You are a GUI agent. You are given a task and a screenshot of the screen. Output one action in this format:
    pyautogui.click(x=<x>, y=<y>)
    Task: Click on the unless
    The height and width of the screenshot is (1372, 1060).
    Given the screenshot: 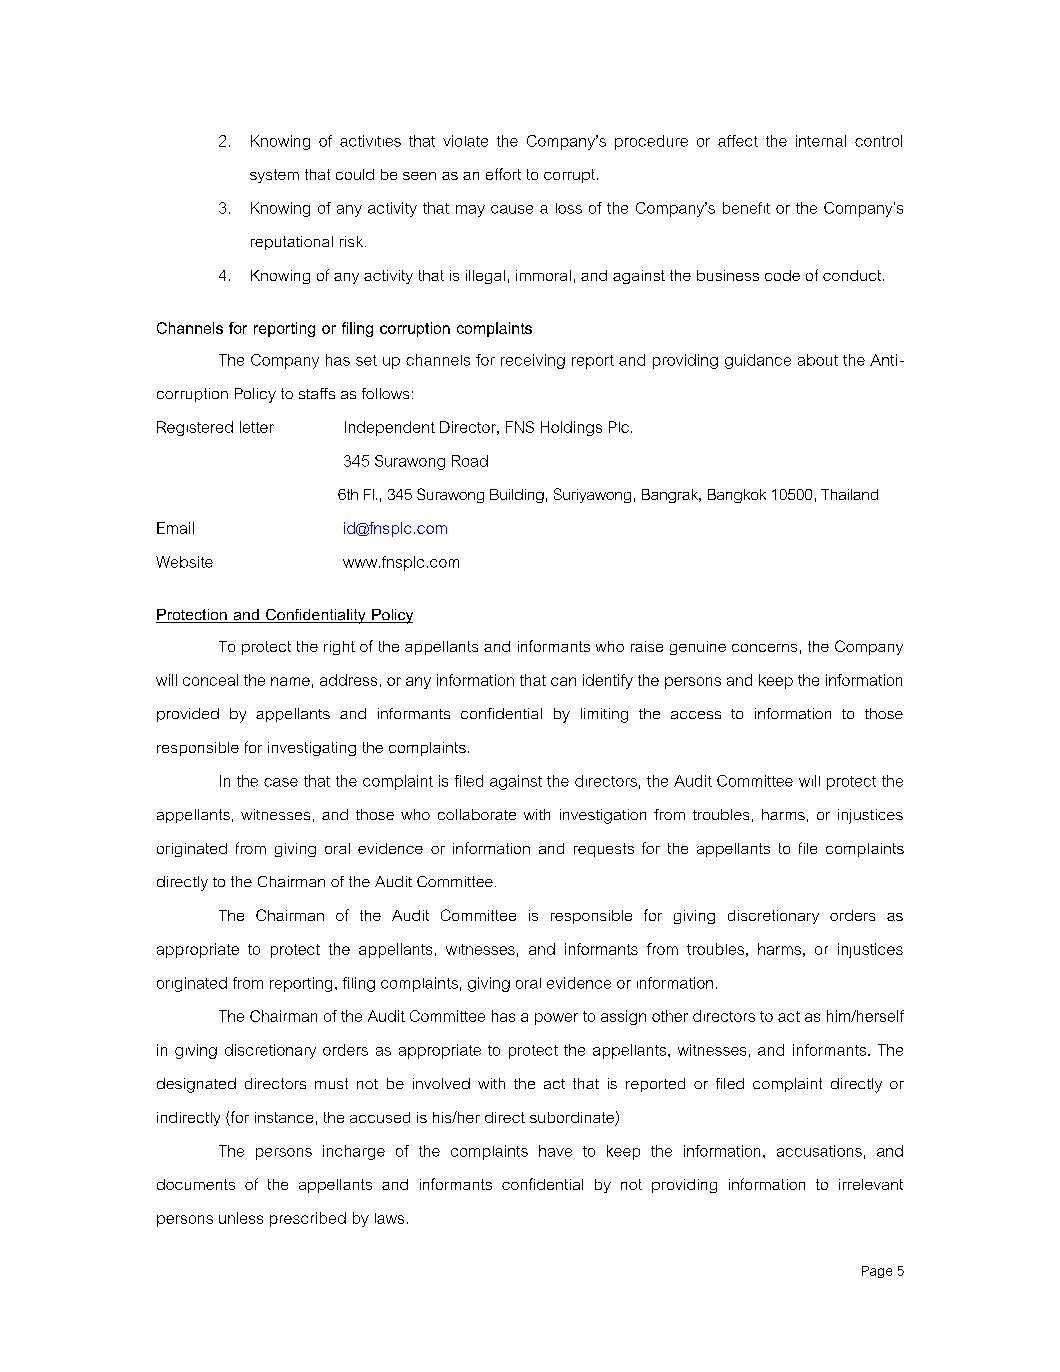 What is the action you would take?
    pyautogui.click(x=241, y=1218)
